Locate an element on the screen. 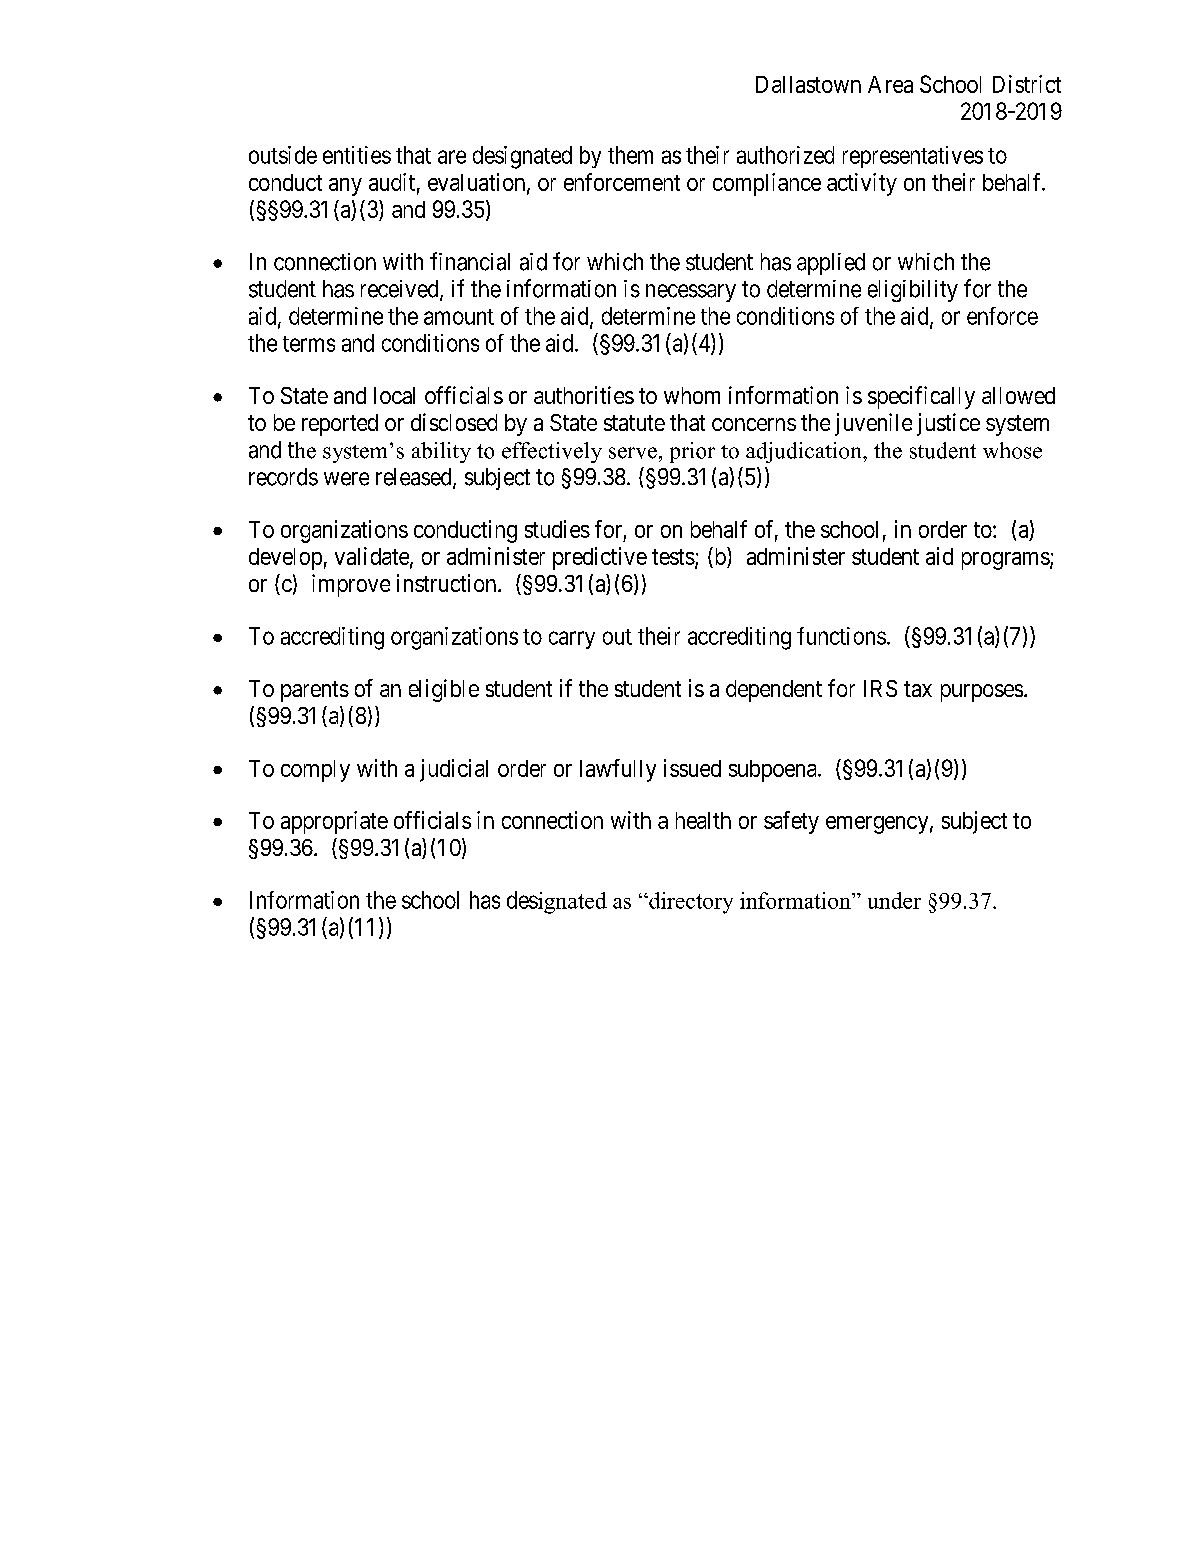  them is located at coordinates (630, 155).
